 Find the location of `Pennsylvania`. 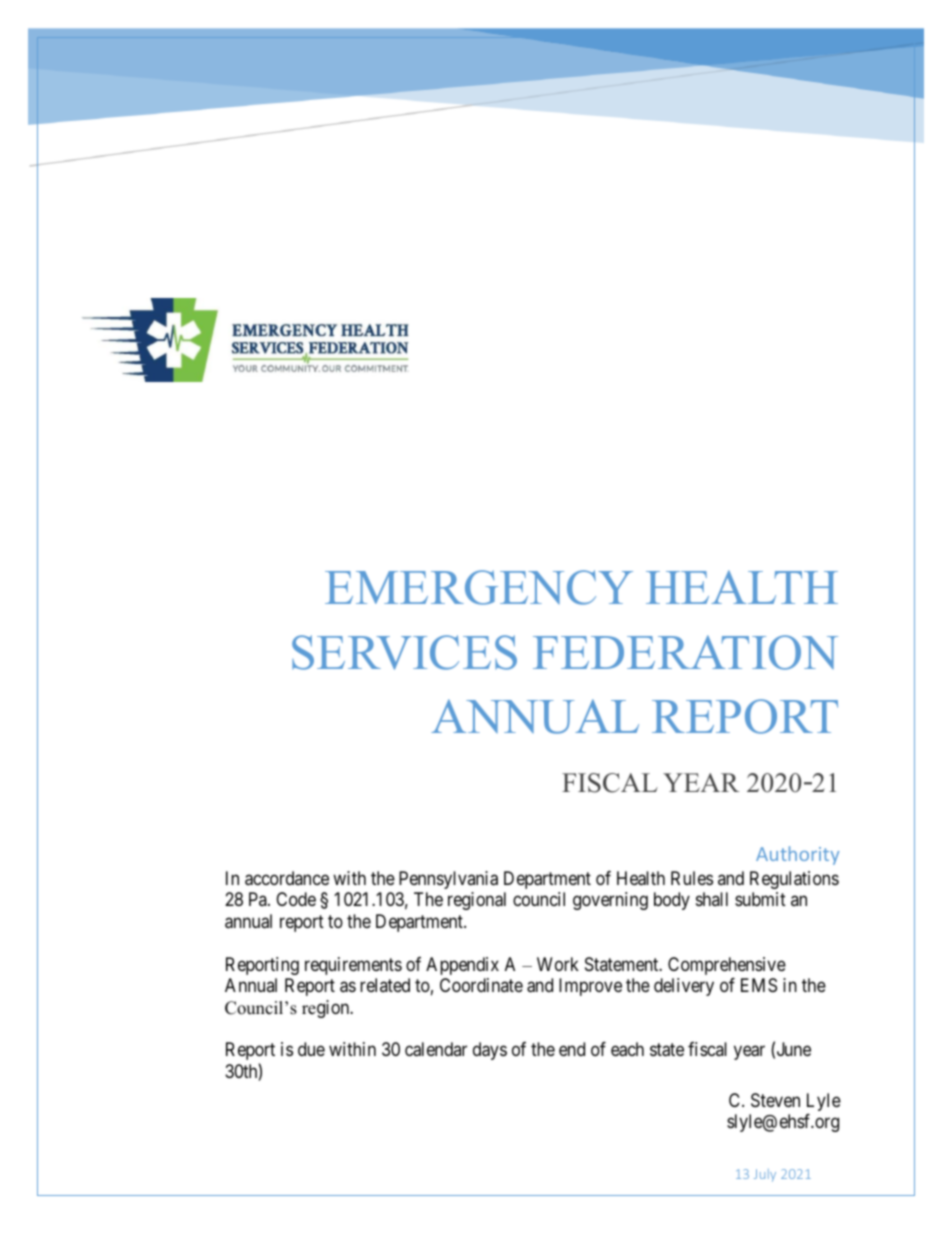

Pennsylvania is located at coordinates (448, 880).
